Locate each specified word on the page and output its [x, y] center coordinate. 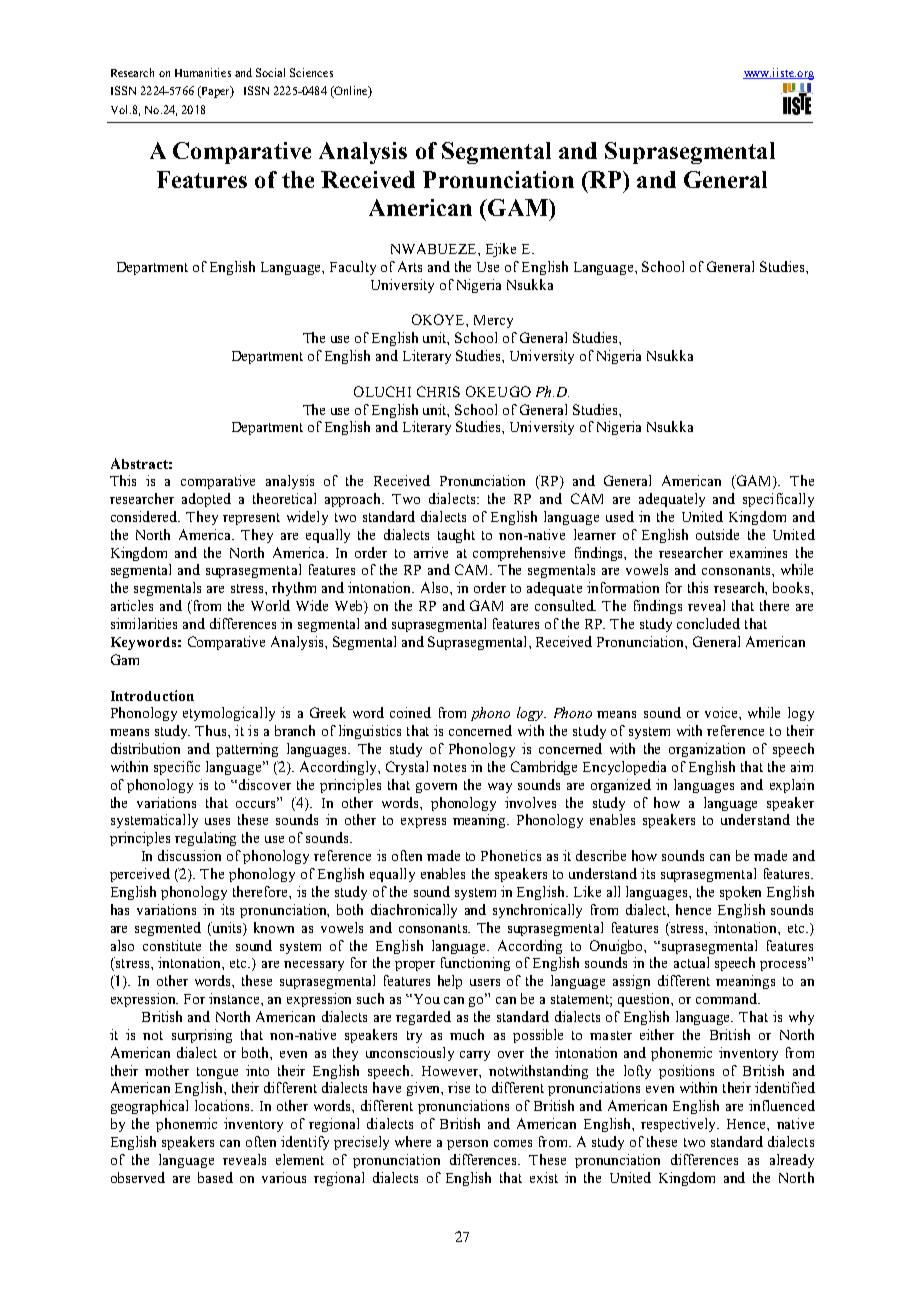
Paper [215, 92]
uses [217, 821]
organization [707, 750]
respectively [680, 1125]
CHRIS [438, 391]
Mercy [493, 321]
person [467, 1145]
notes [449, 767]
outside [717, 534]
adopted [206, 500]
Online [351, 92]
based [215, 1177]
